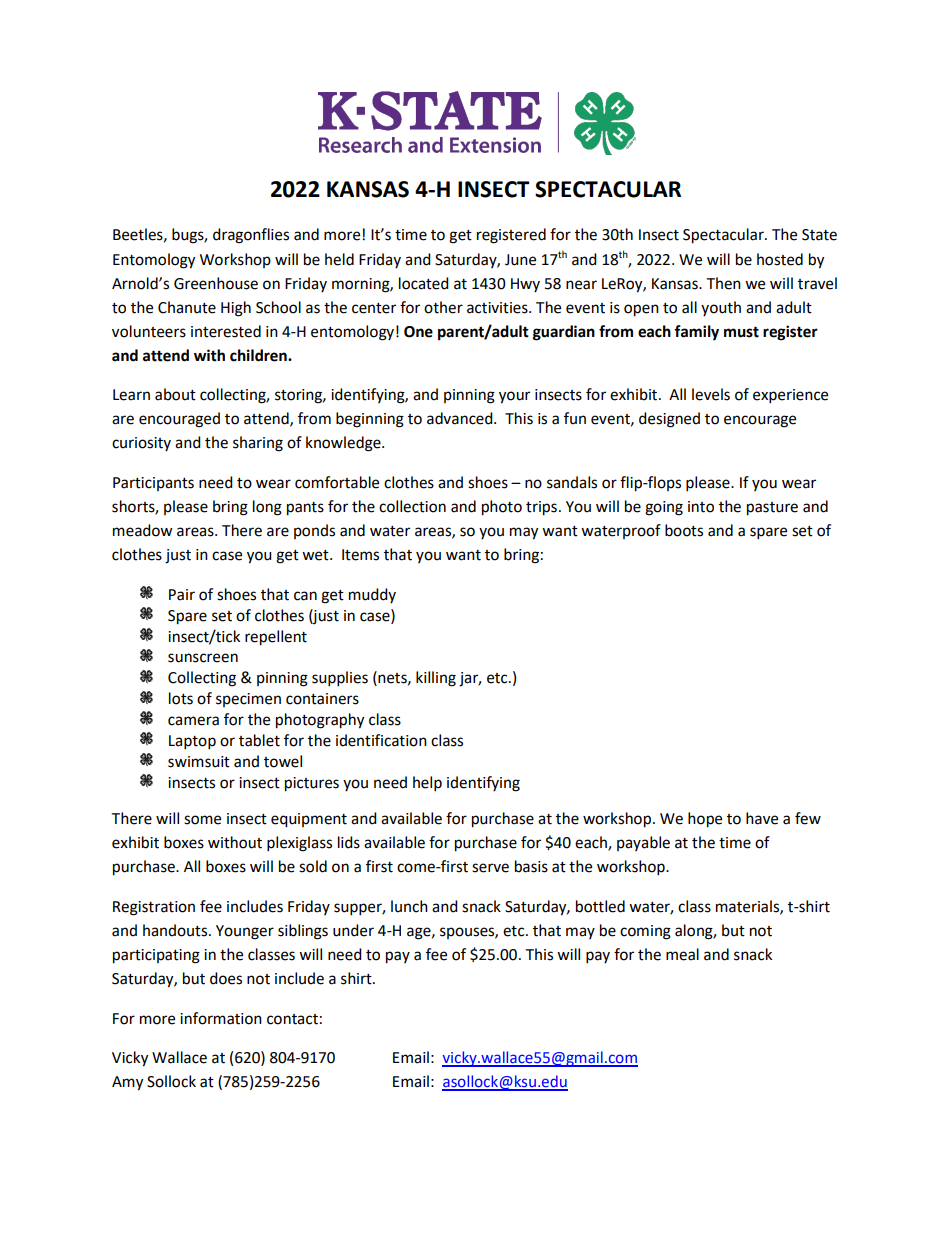 The image size is (952, 1233). I want to click on sunscreen, so click(203, 658).
